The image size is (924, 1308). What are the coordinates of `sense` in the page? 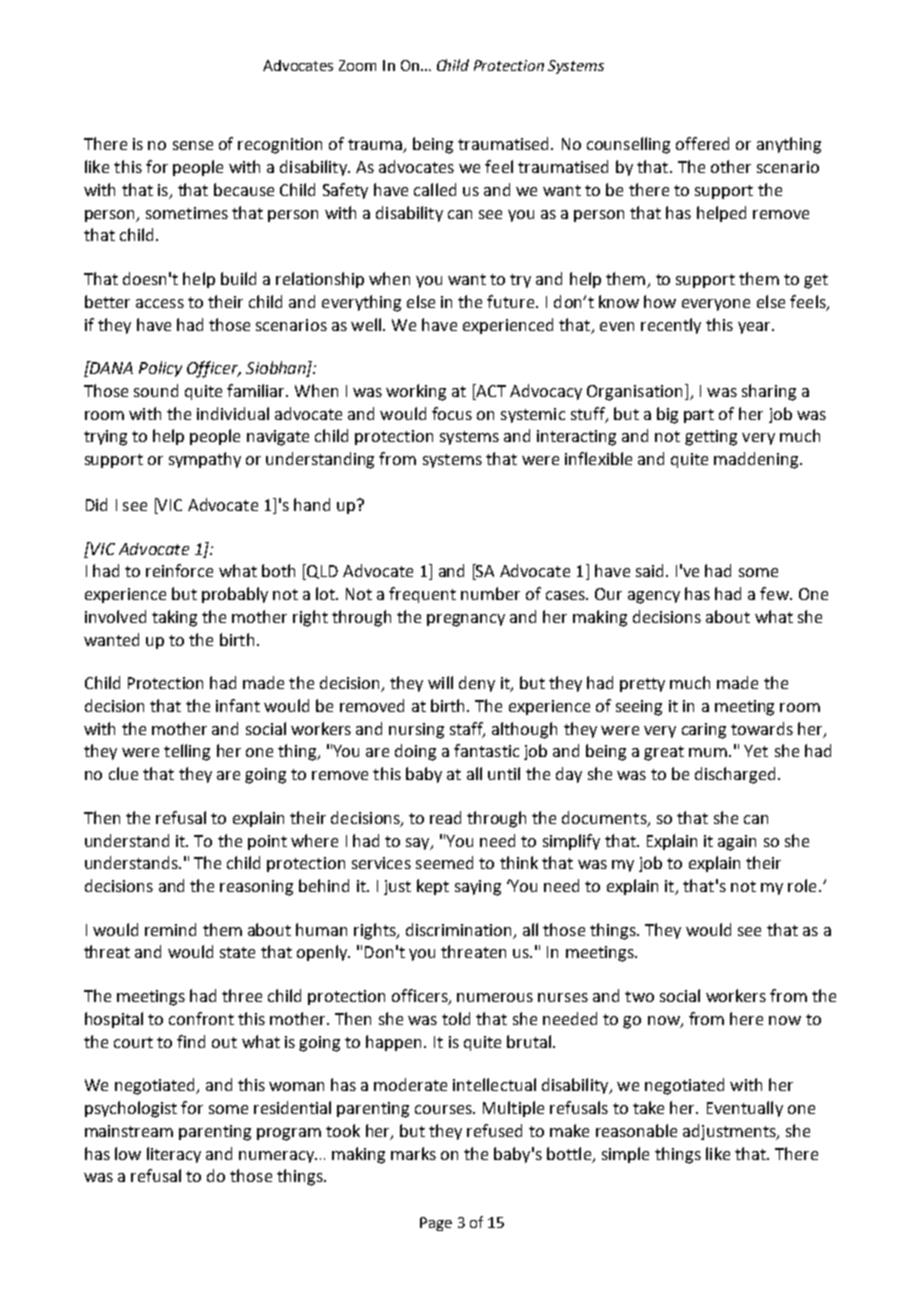 It's located at (193, 145).
